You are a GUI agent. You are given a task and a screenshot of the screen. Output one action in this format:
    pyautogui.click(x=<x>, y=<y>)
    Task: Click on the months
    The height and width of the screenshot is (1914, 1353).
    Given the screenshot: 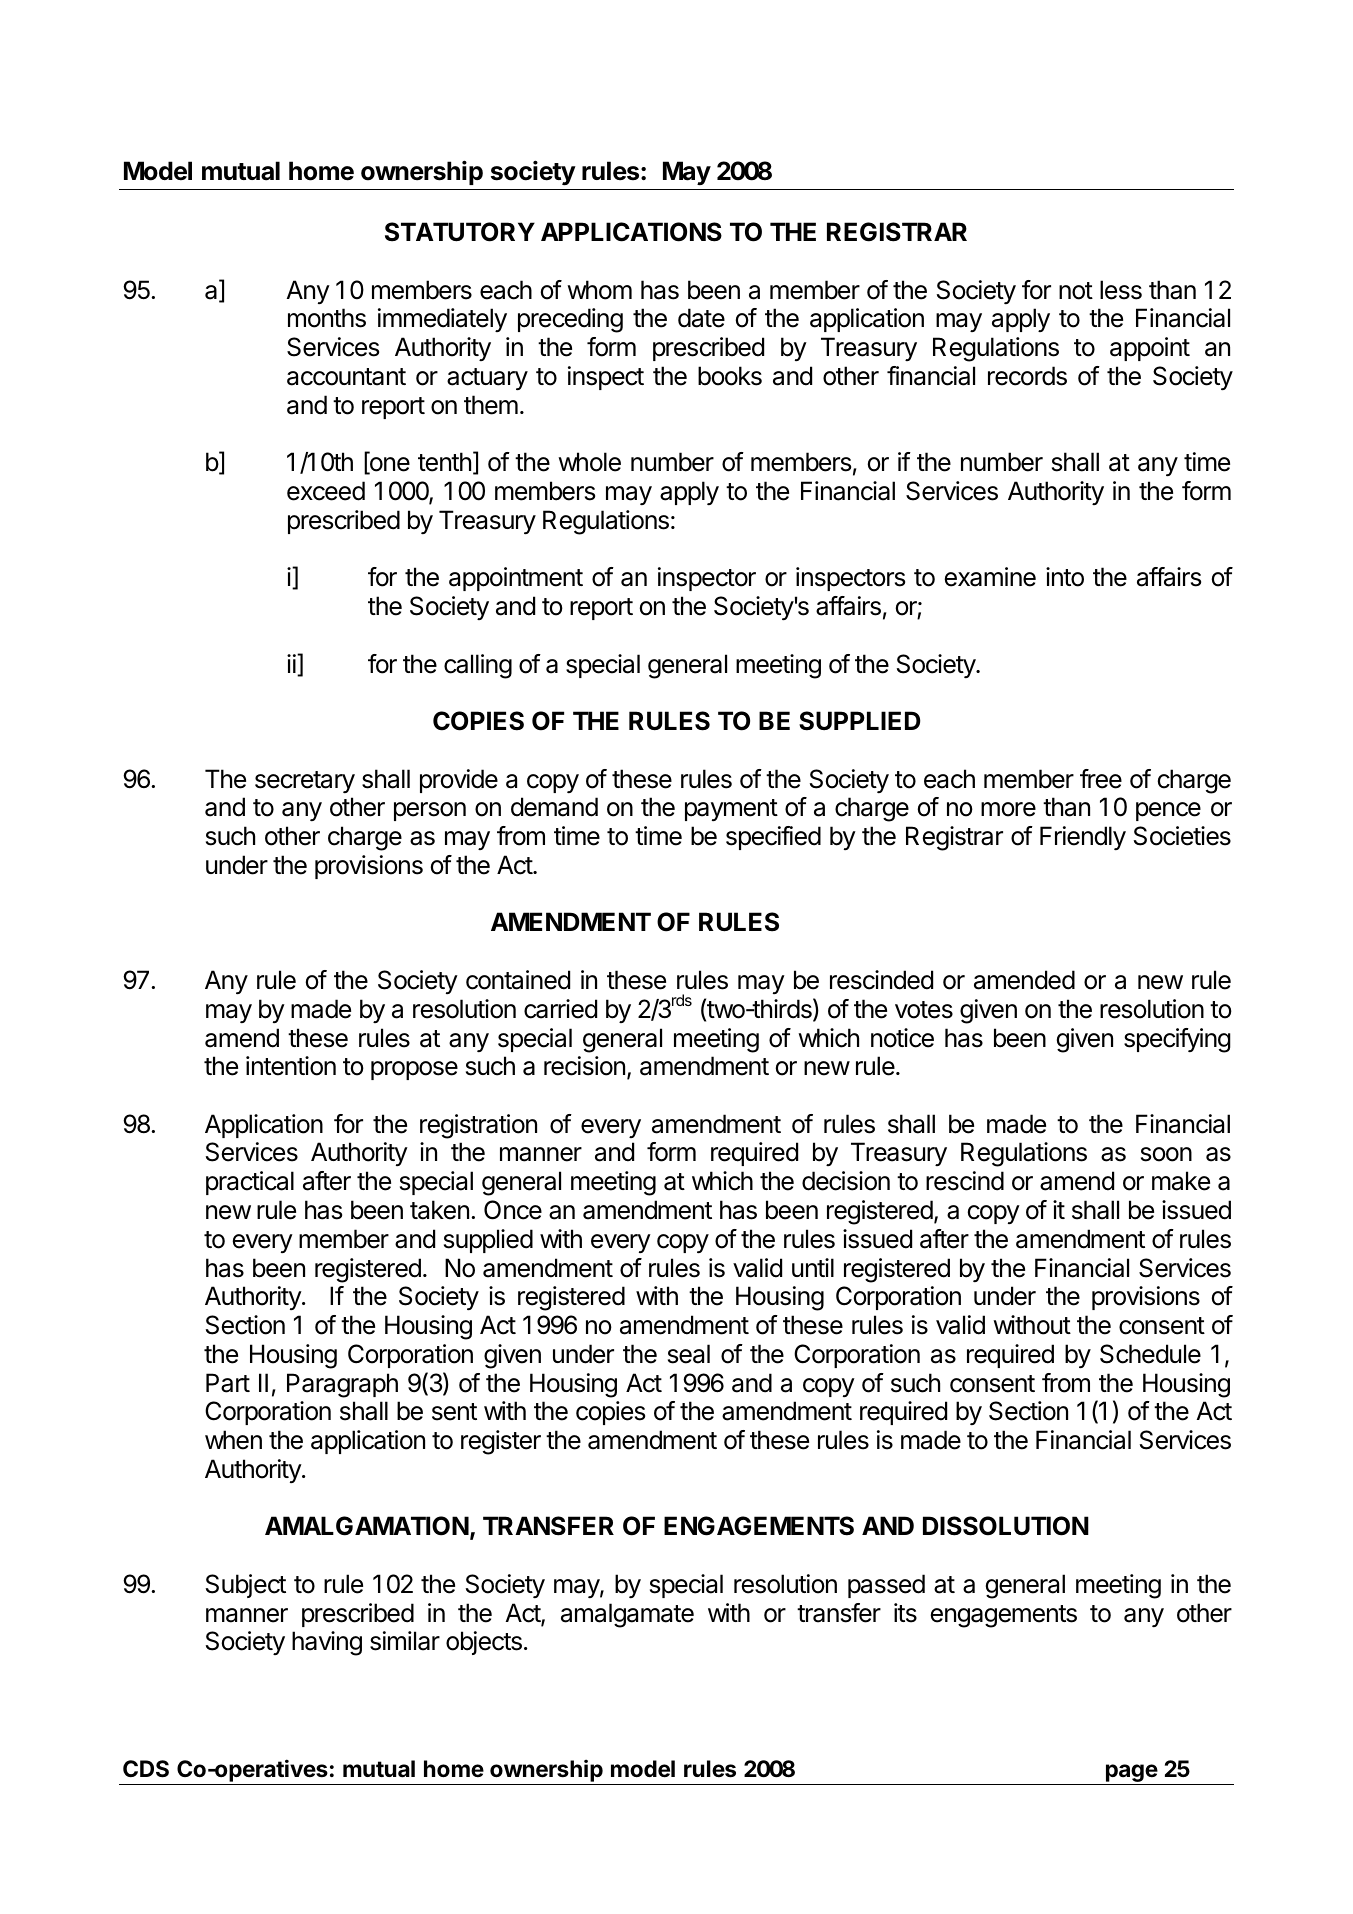 What is the action you would take?
    pyautogui.click(x=327, y=318)
